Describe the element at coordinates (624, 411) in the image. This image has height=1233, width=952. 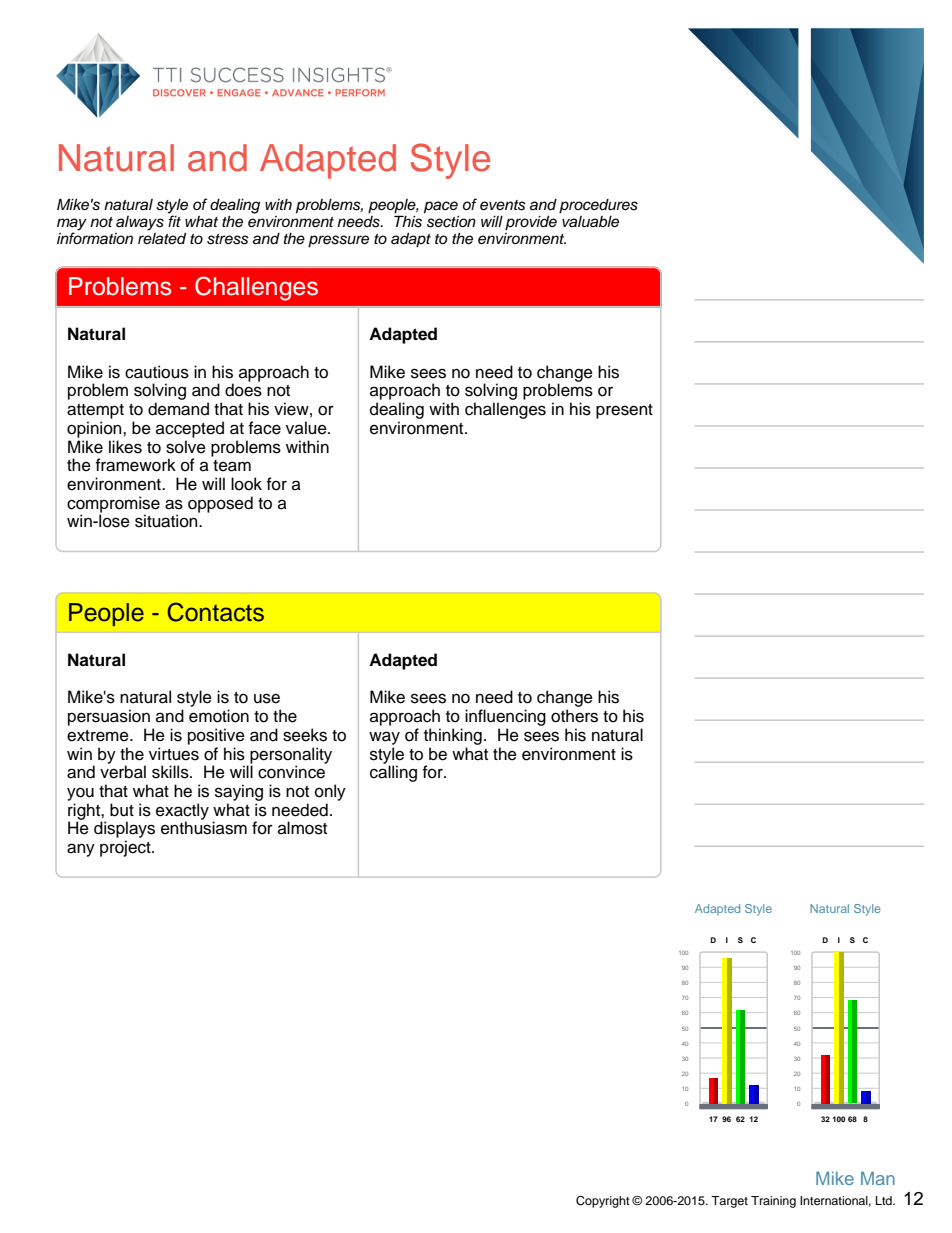
I see `present` at that location.
